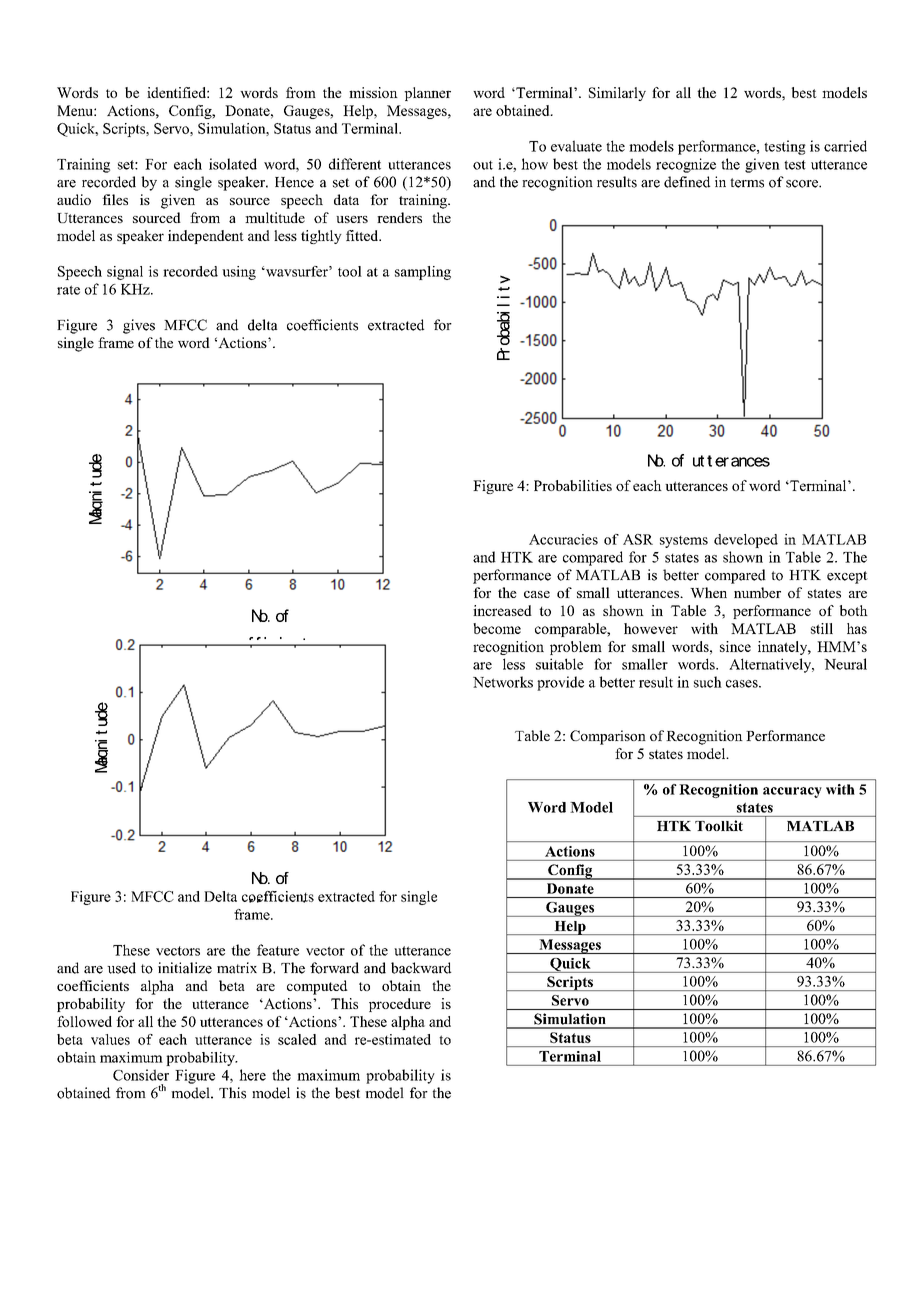 Image resolution: width=924 pixels, height=1308 pixels. Describe the element at coordinates (233, 164) in the page. I see `isolated` at that location.
